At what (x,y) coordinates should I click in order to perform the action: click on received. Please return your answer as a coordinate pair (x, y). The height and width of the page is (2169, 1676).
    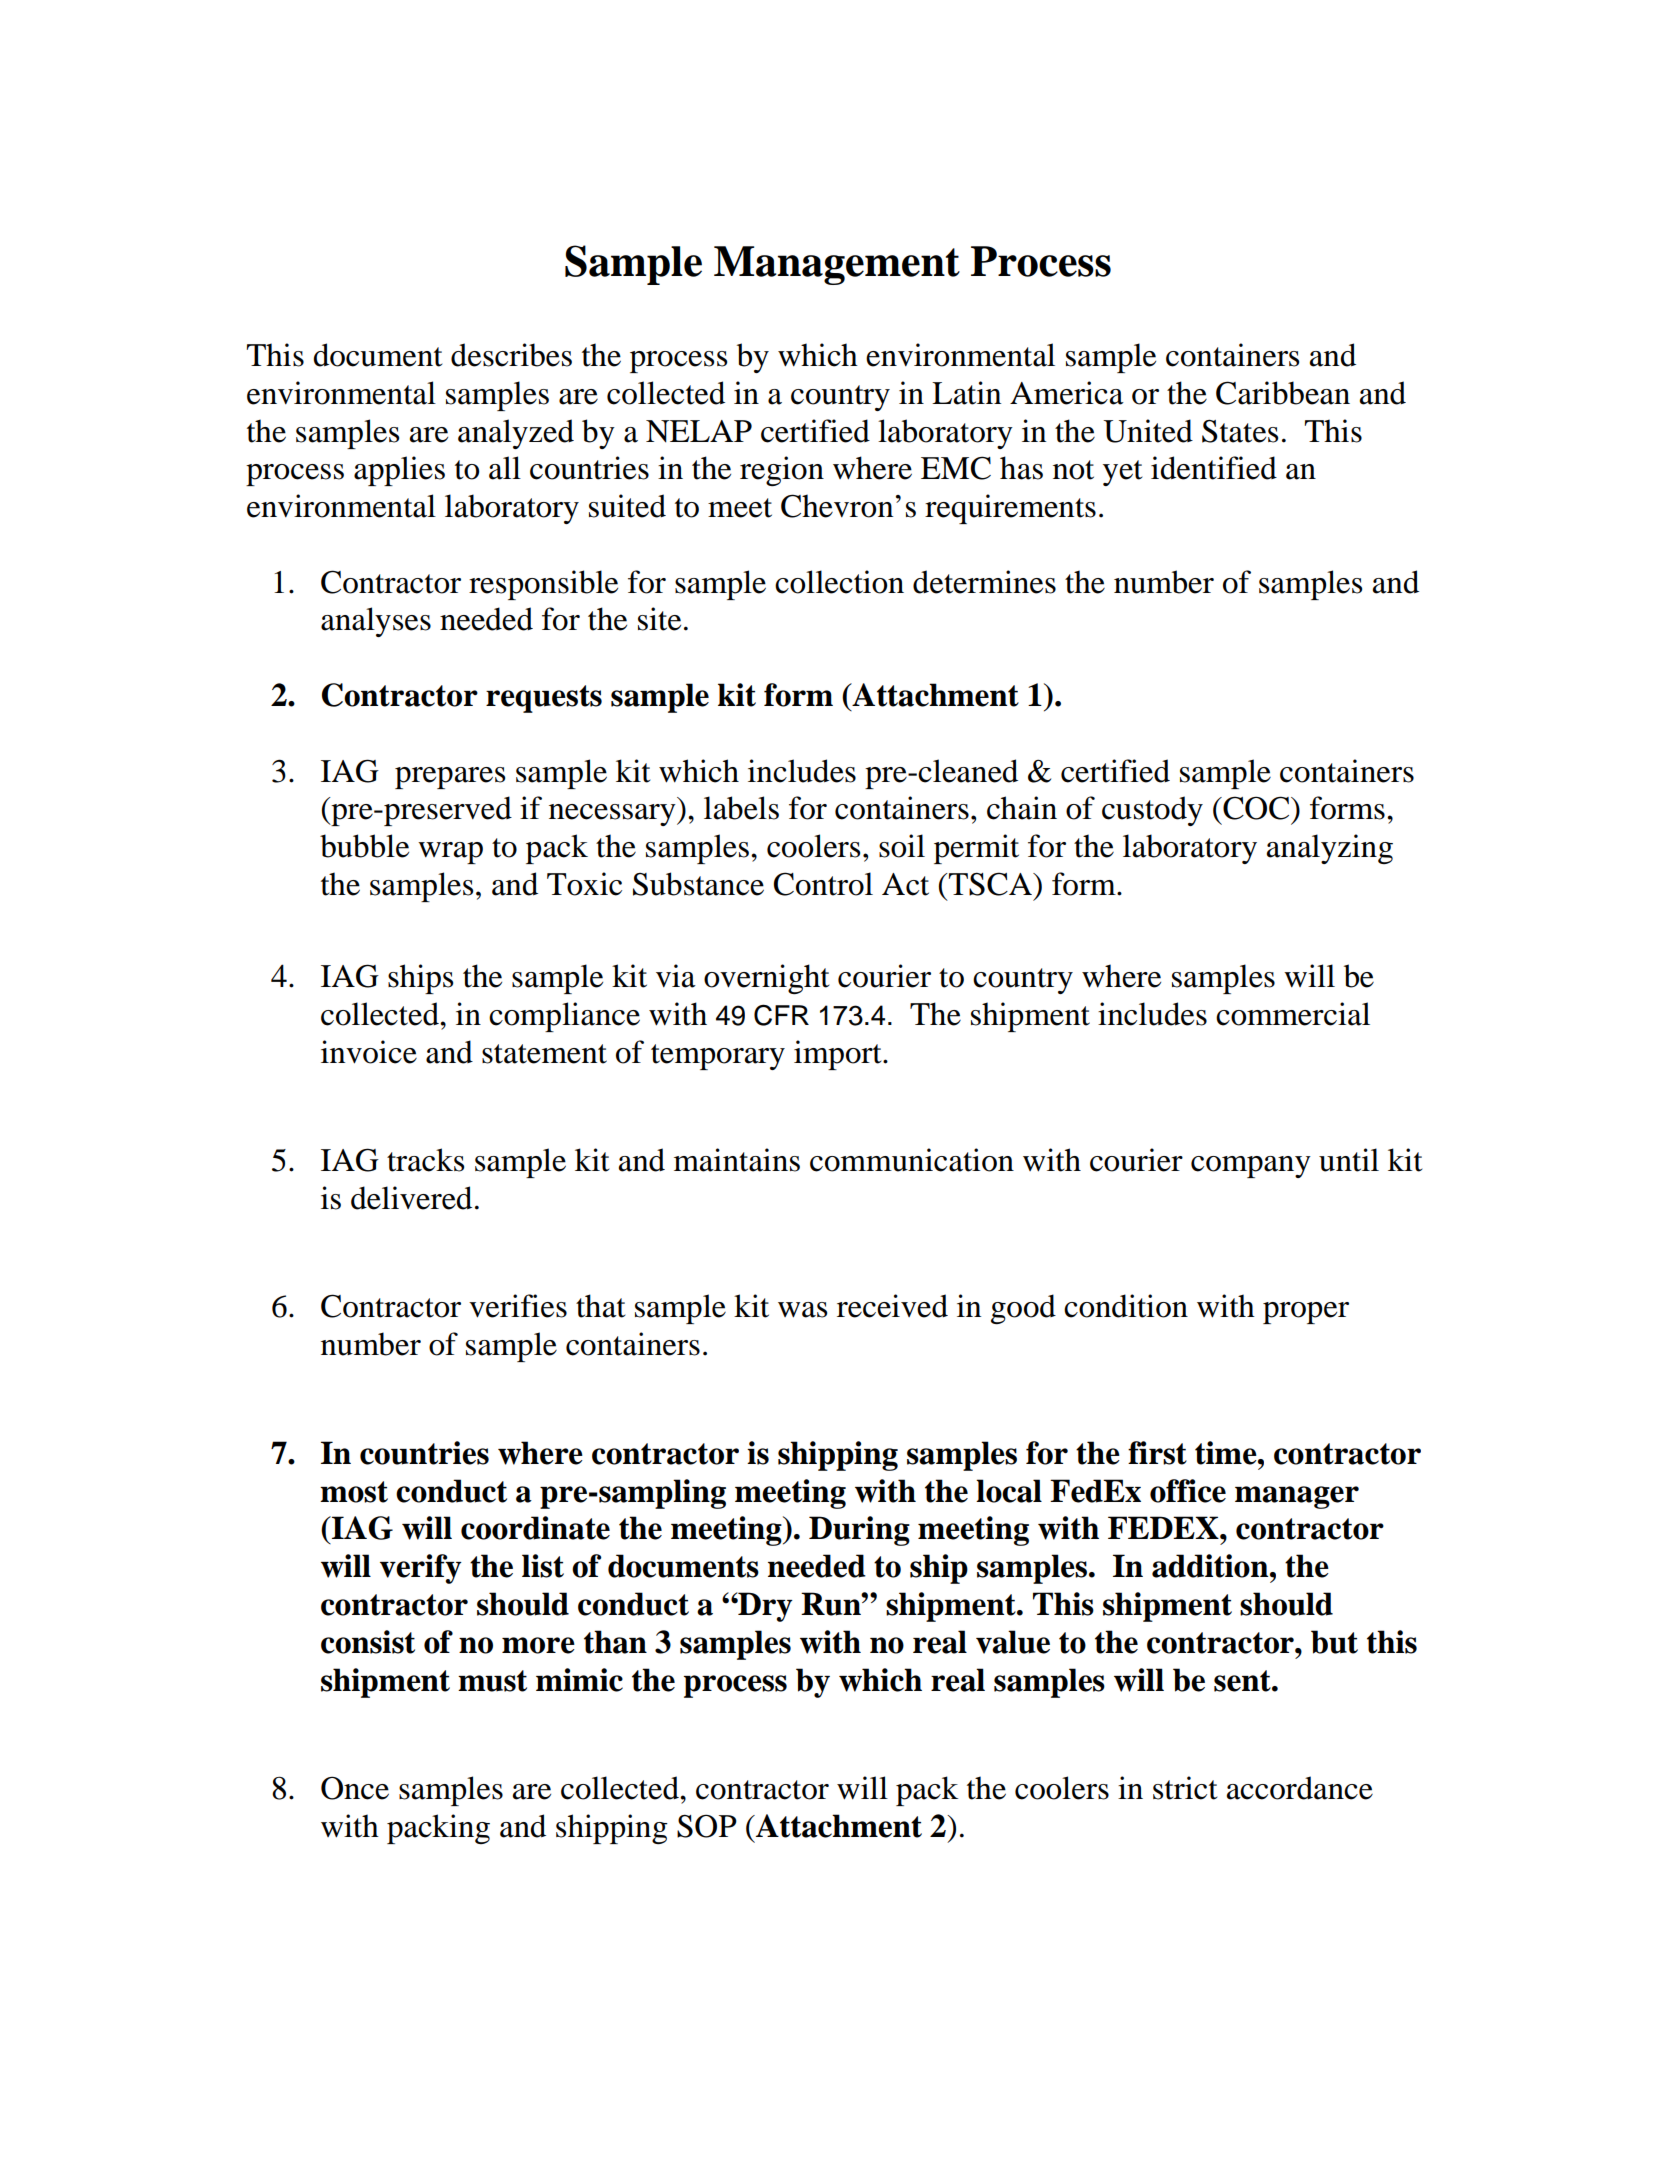
    Looking at the image, I should click on (892, 1306).
